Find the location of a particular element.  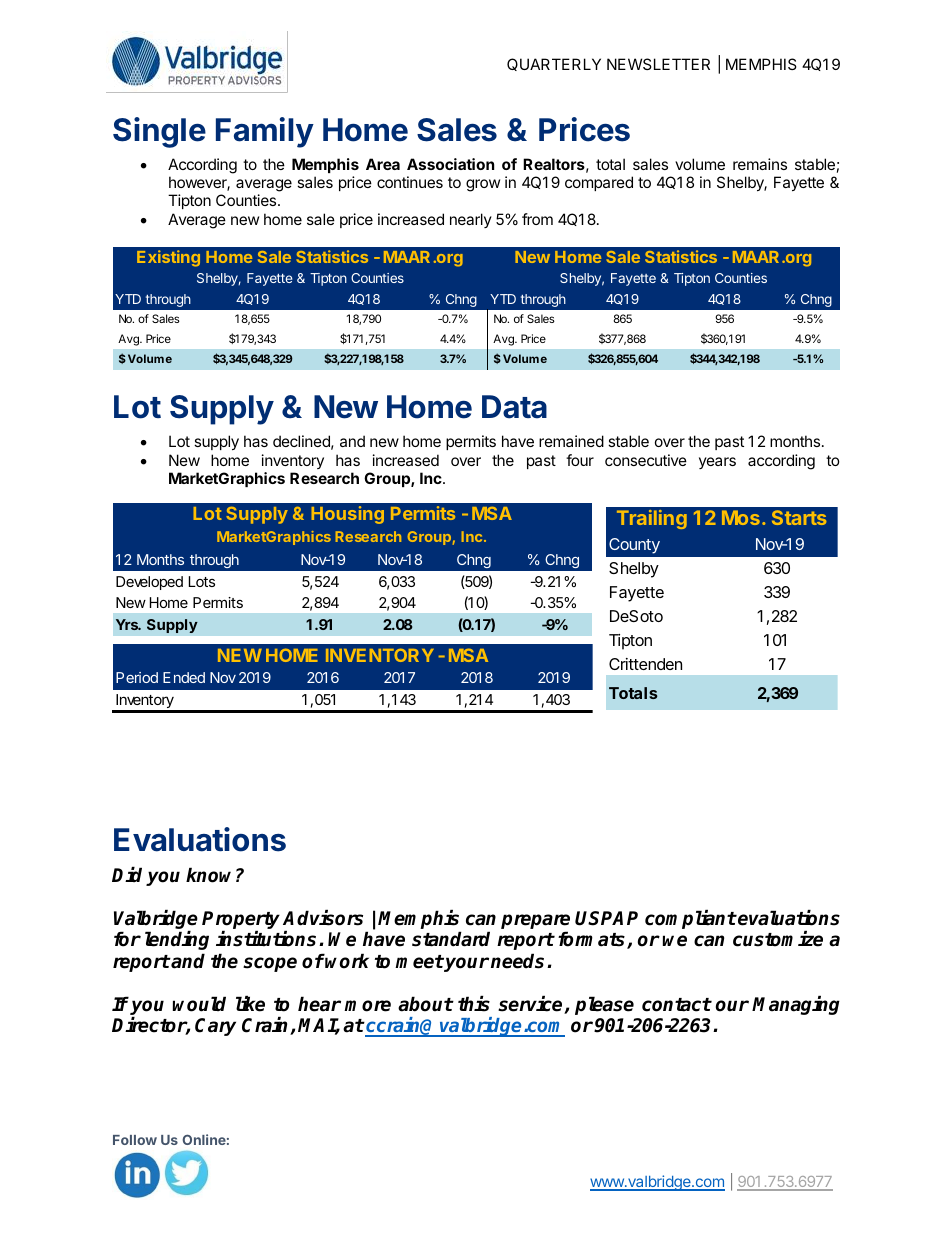

Mos is located at coordinates (741, 517).
